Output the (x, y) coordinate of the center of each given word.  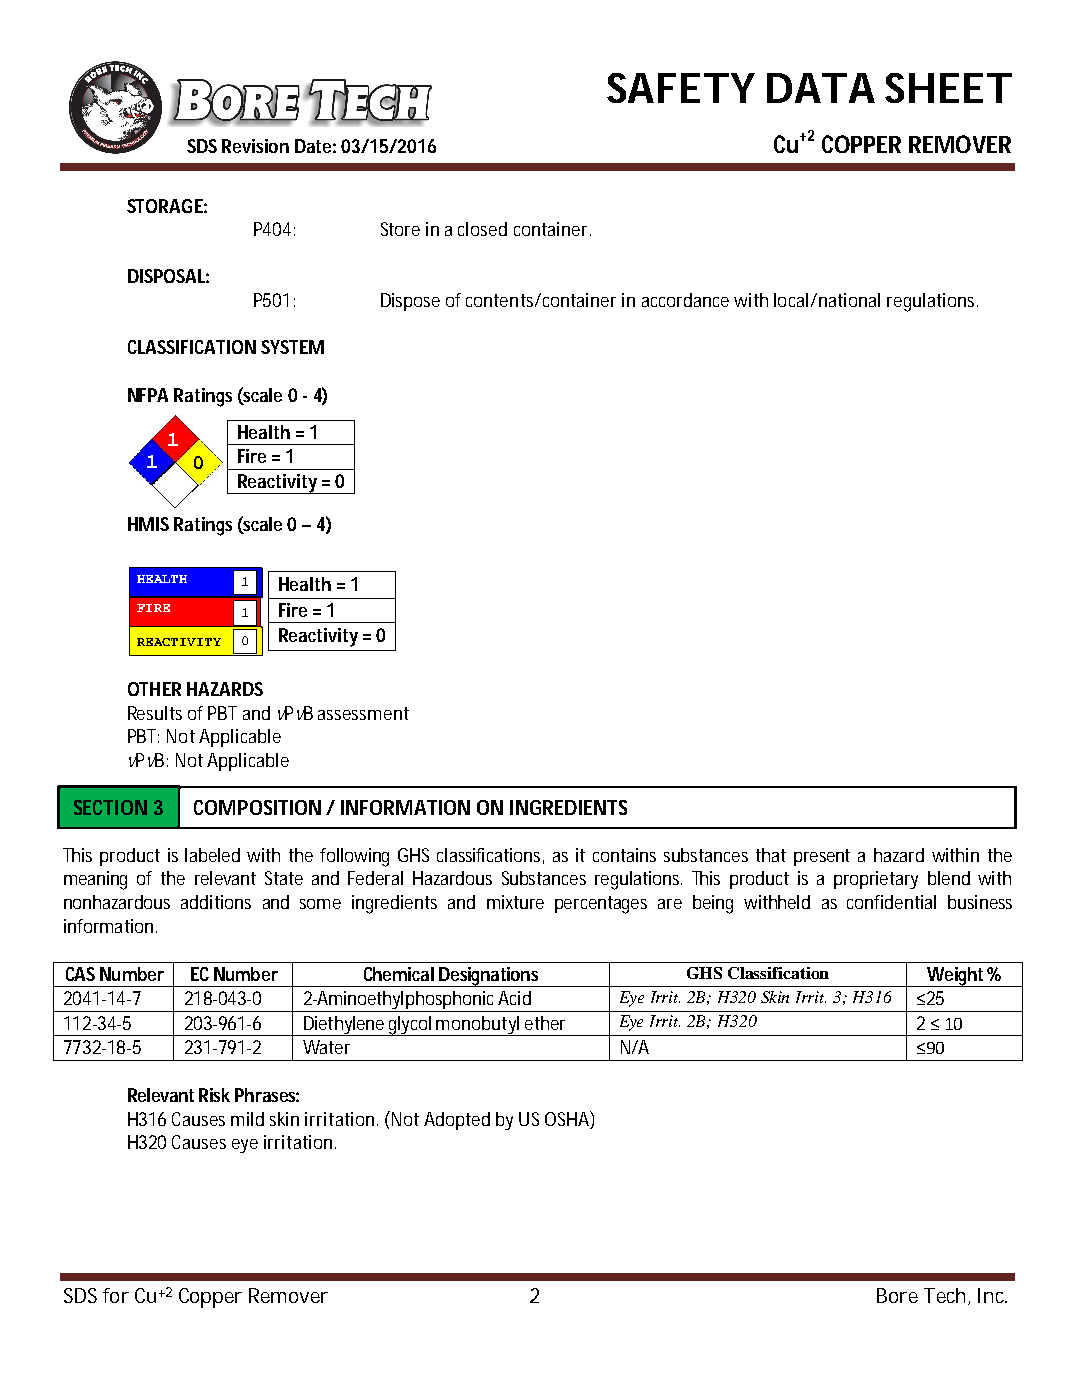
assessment (363, 713)
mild (247, 1119)
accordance (685, 300)
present (822, 857)
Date (313, 146)
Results (155, 713)
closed (482, 229)
